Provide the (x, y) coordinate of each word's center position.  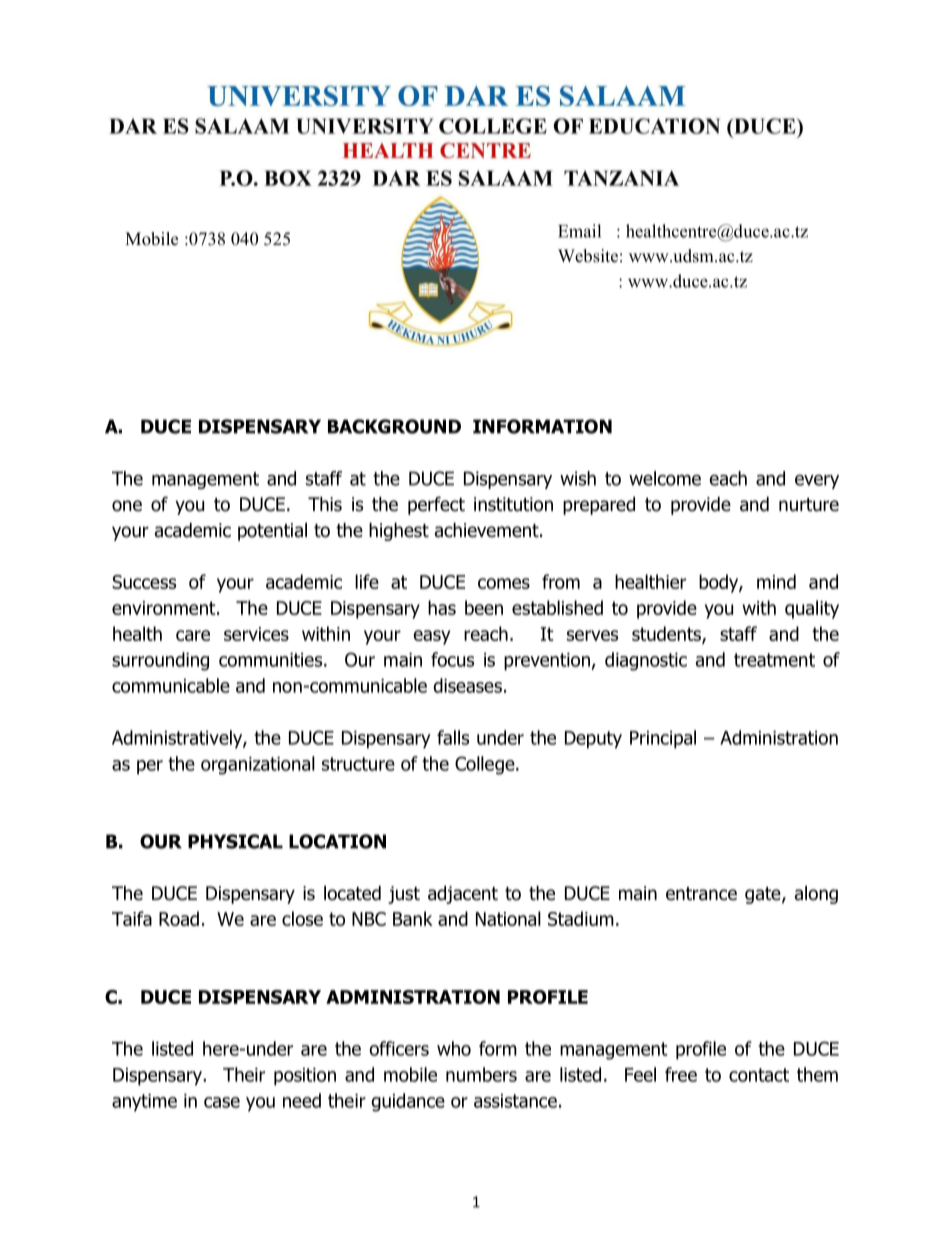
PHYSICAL (235, 841)
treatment (774, 660)
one (127, 506)
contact (759, 1075)
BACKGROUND (394, 426)
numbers (481, 1074)
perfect (436, 505)
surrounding (160, 661)
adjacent (463, 895)
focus (452, 659)
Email (579, 231)
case (222, 1102)
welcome (665, 478)
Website (588, 256)
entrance (701, 894)
